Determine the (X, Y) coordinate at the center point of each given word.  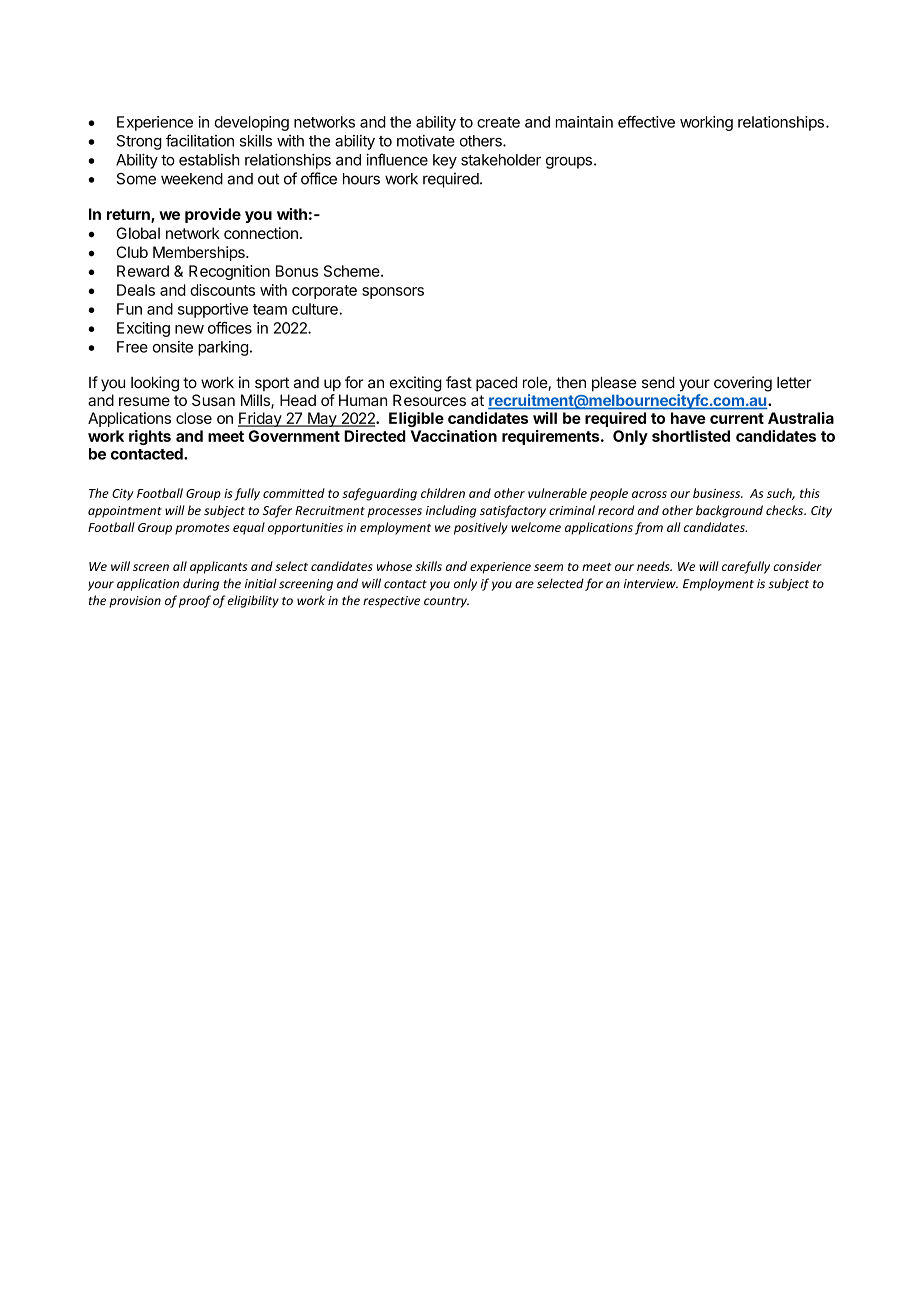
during (201, 584)
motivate (426, 141)
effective (646, 121)
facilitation (200, 140)
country (446, 602)
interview (651, 584)
